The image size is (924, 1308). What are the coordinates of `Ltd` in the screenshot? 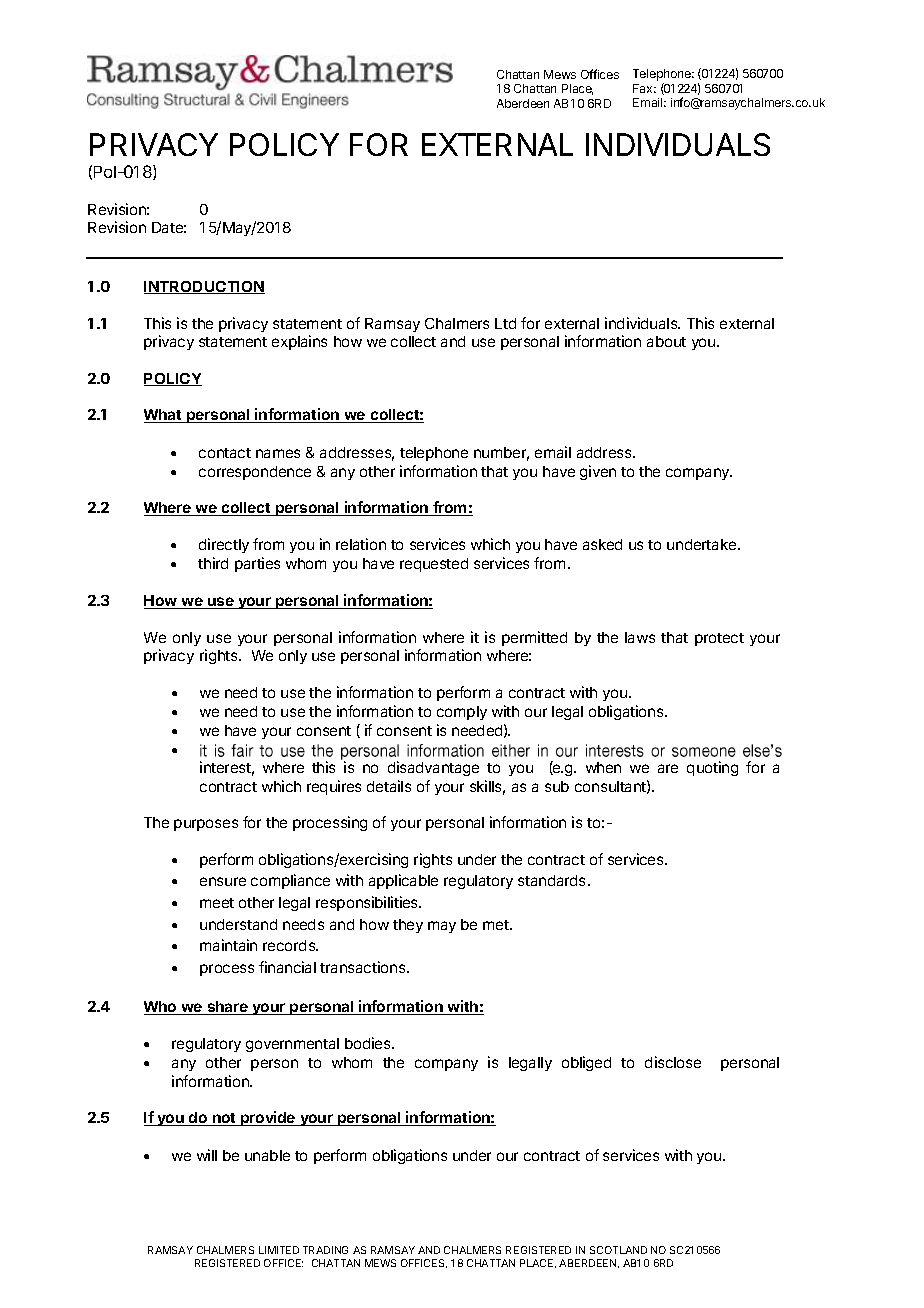 It's located at (505, 323).
